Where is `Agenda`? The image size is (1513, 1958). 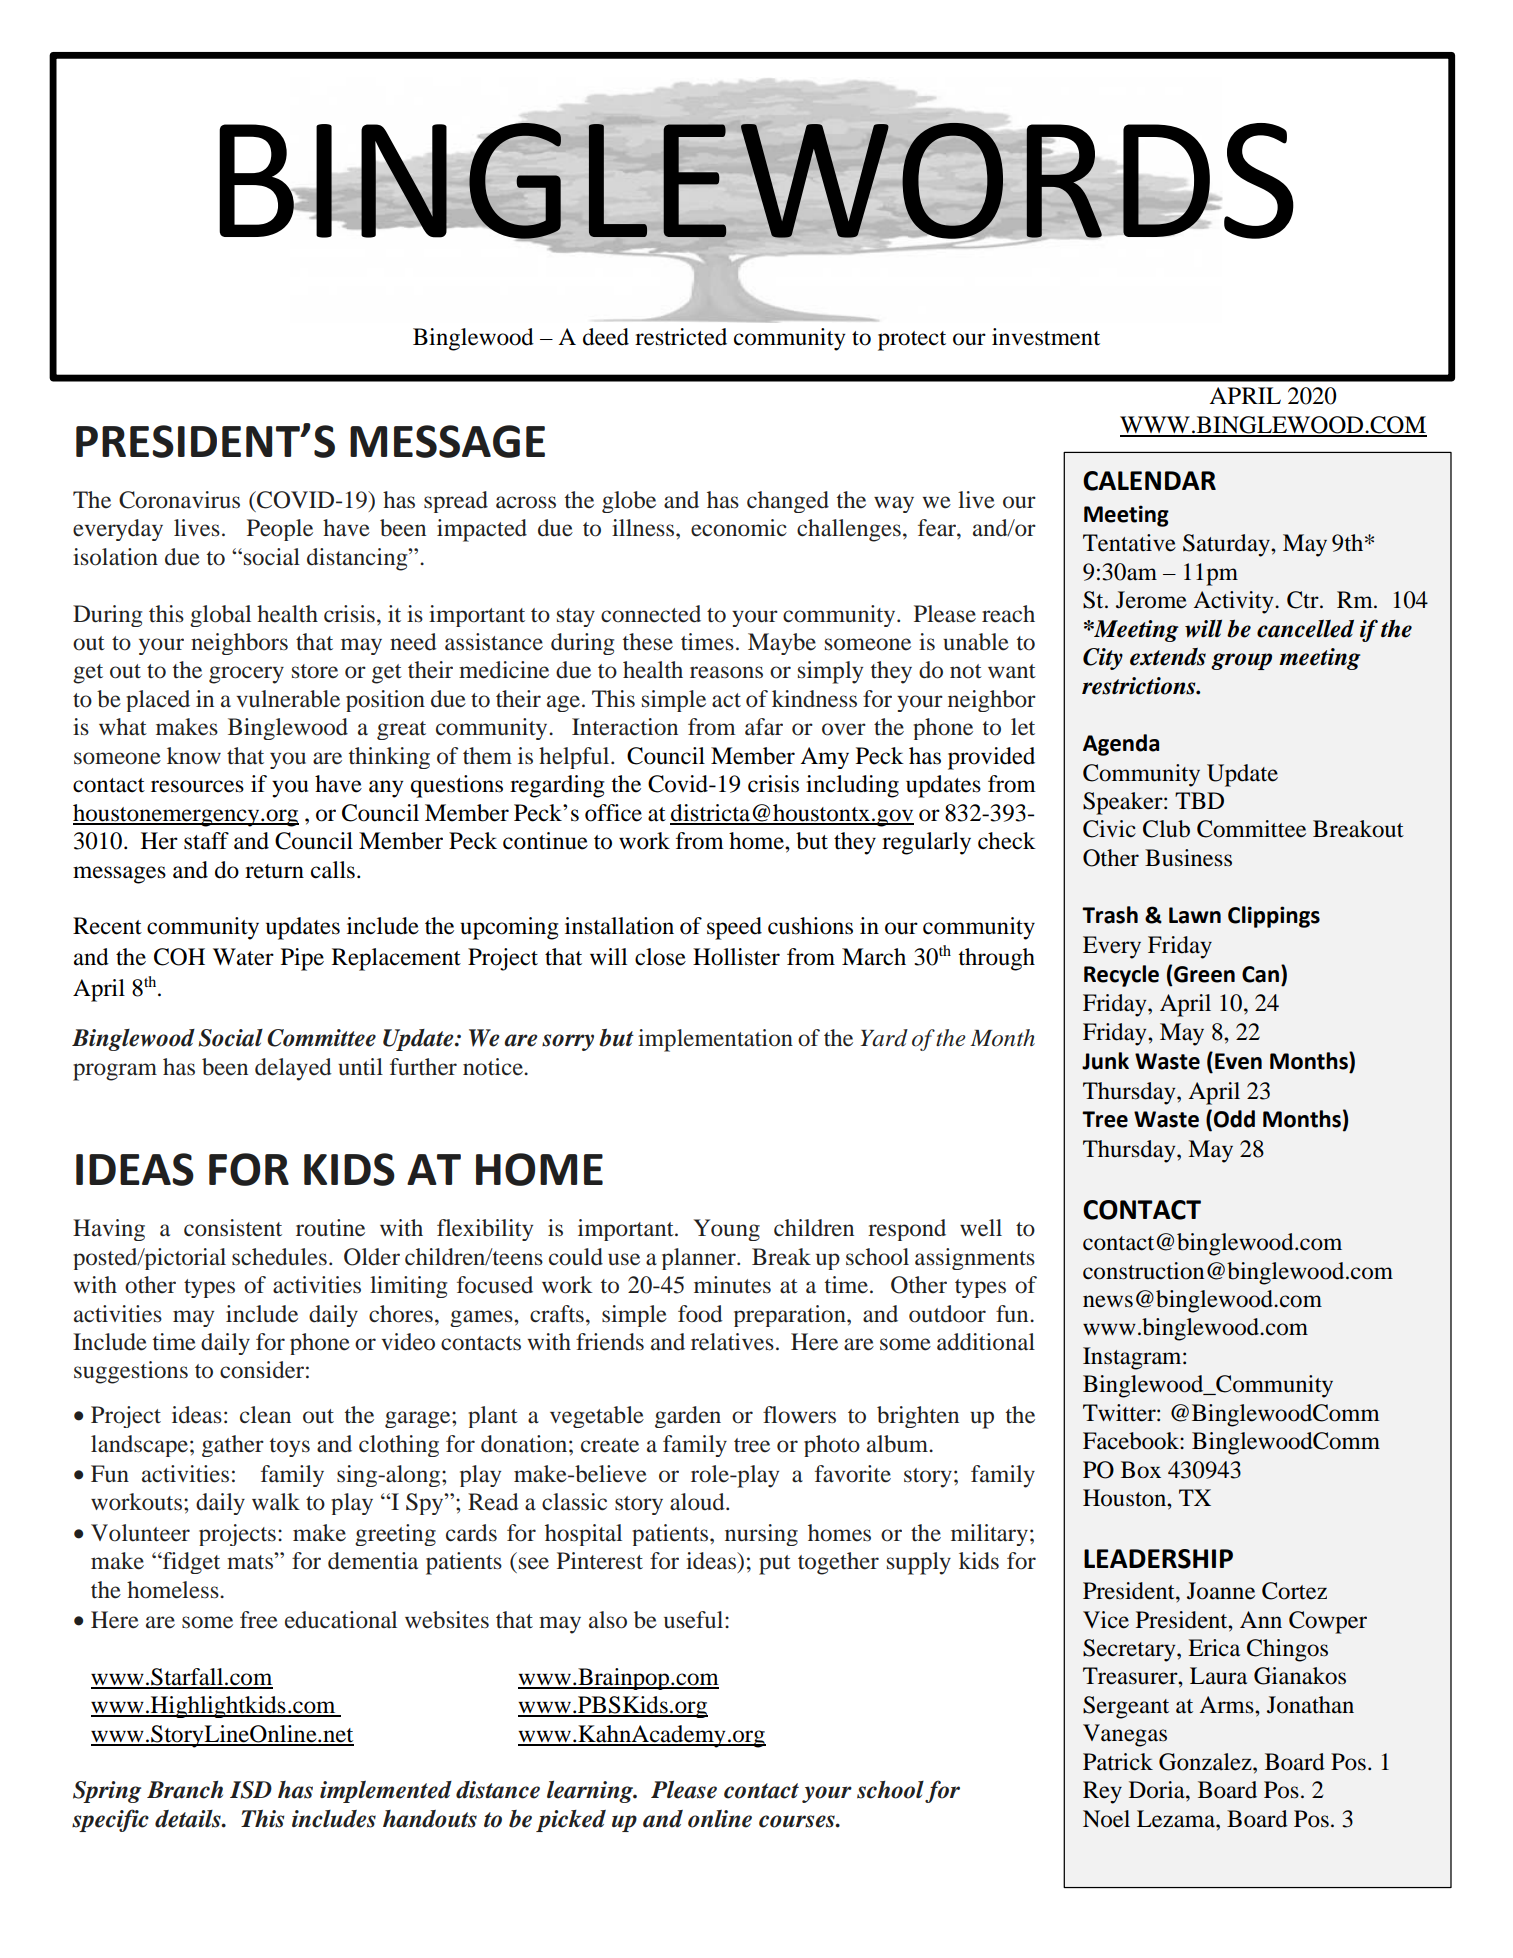 Agenda is located at coordinates (1121, 745).
